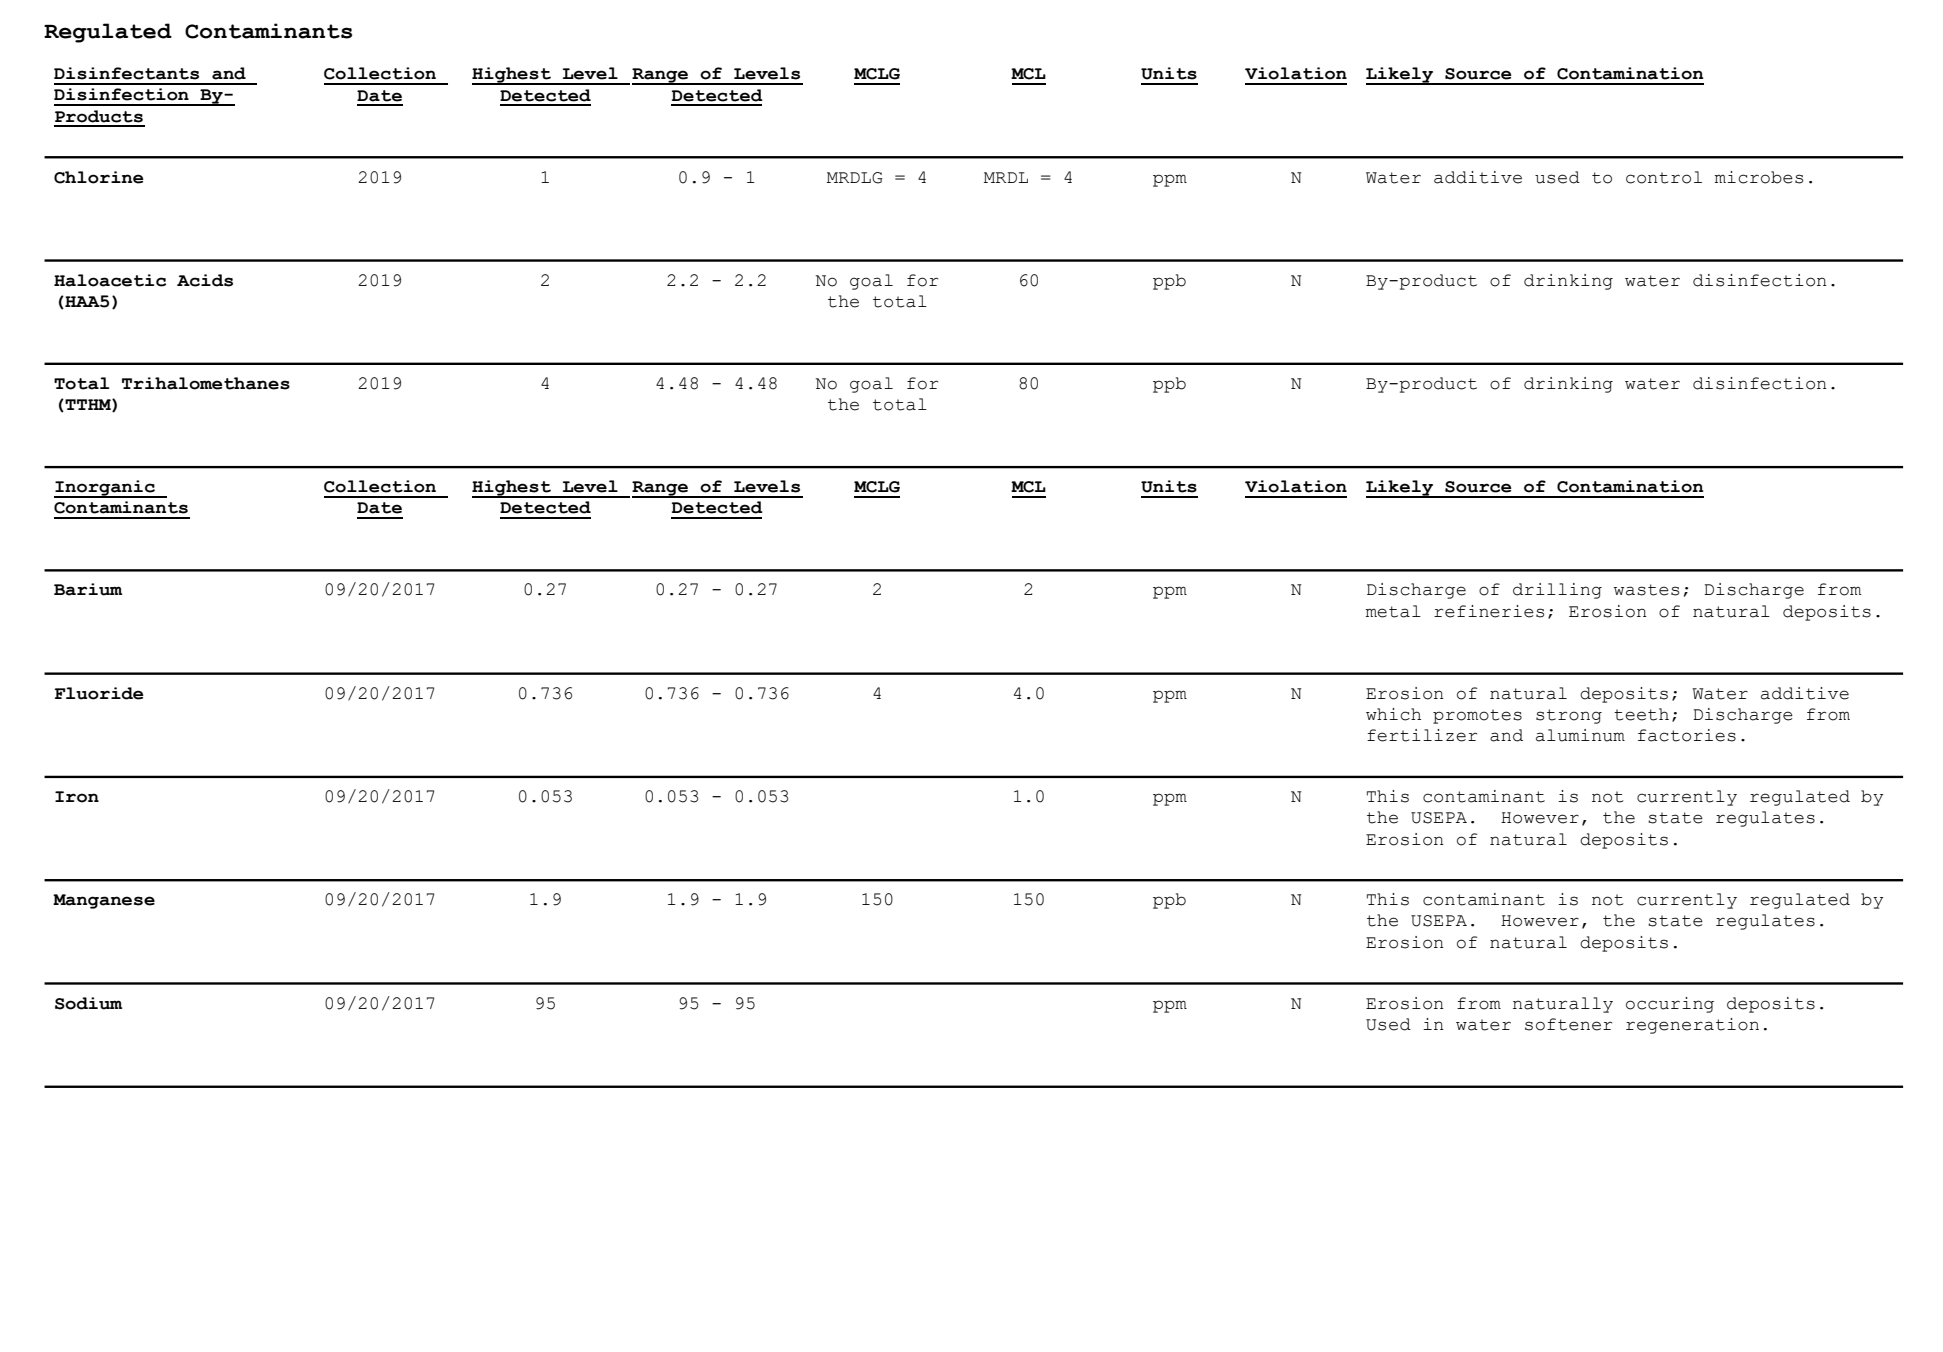 The image size is (1943, 1352). I want to click on metal, so click(1393, 611).
